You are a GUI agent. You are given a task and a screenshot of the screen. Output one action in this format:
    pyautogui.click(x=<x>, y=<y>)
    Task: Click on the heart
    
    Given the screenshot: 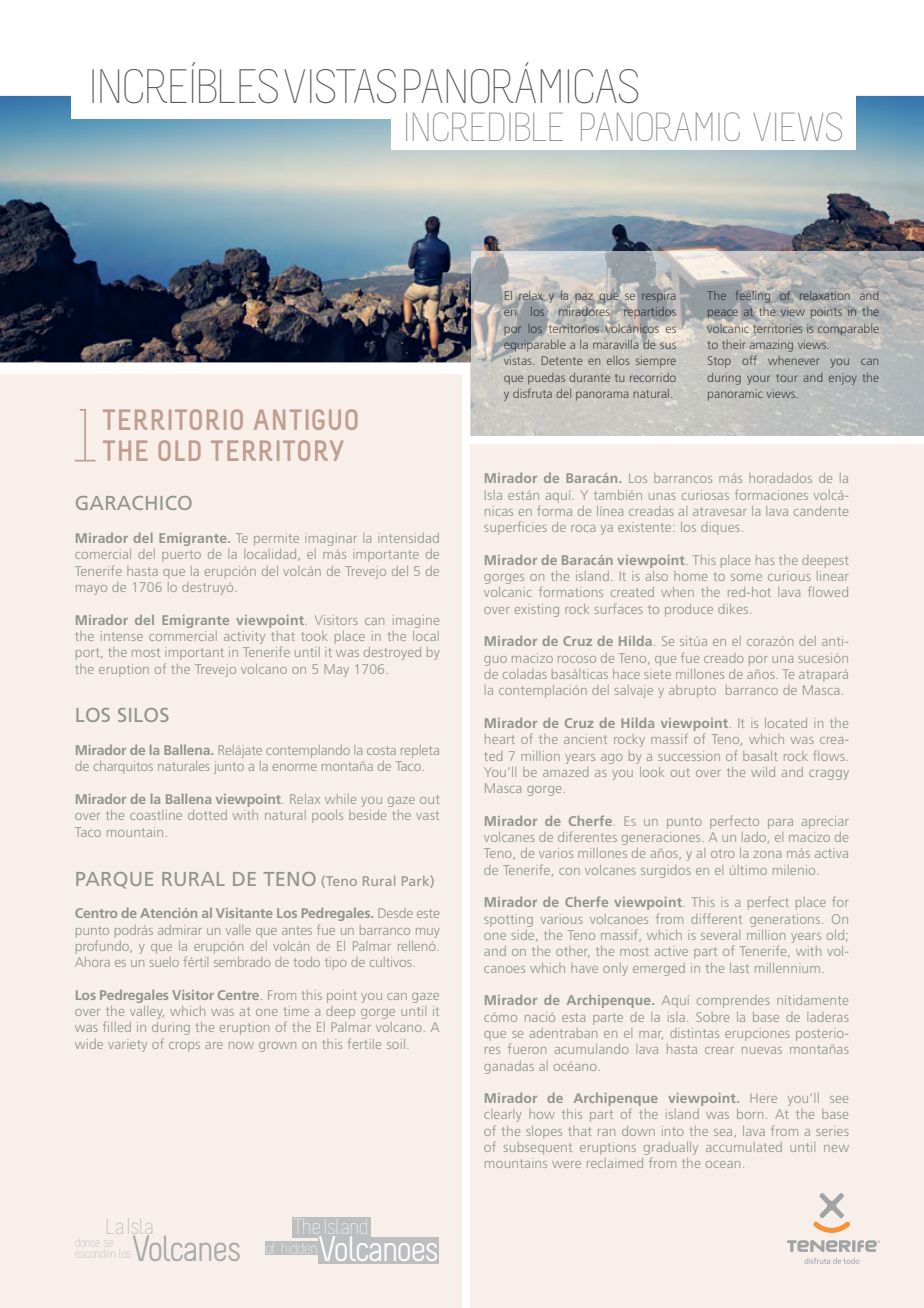 What is the action you would take?
    pyautogui.click(x=500, y=739)
